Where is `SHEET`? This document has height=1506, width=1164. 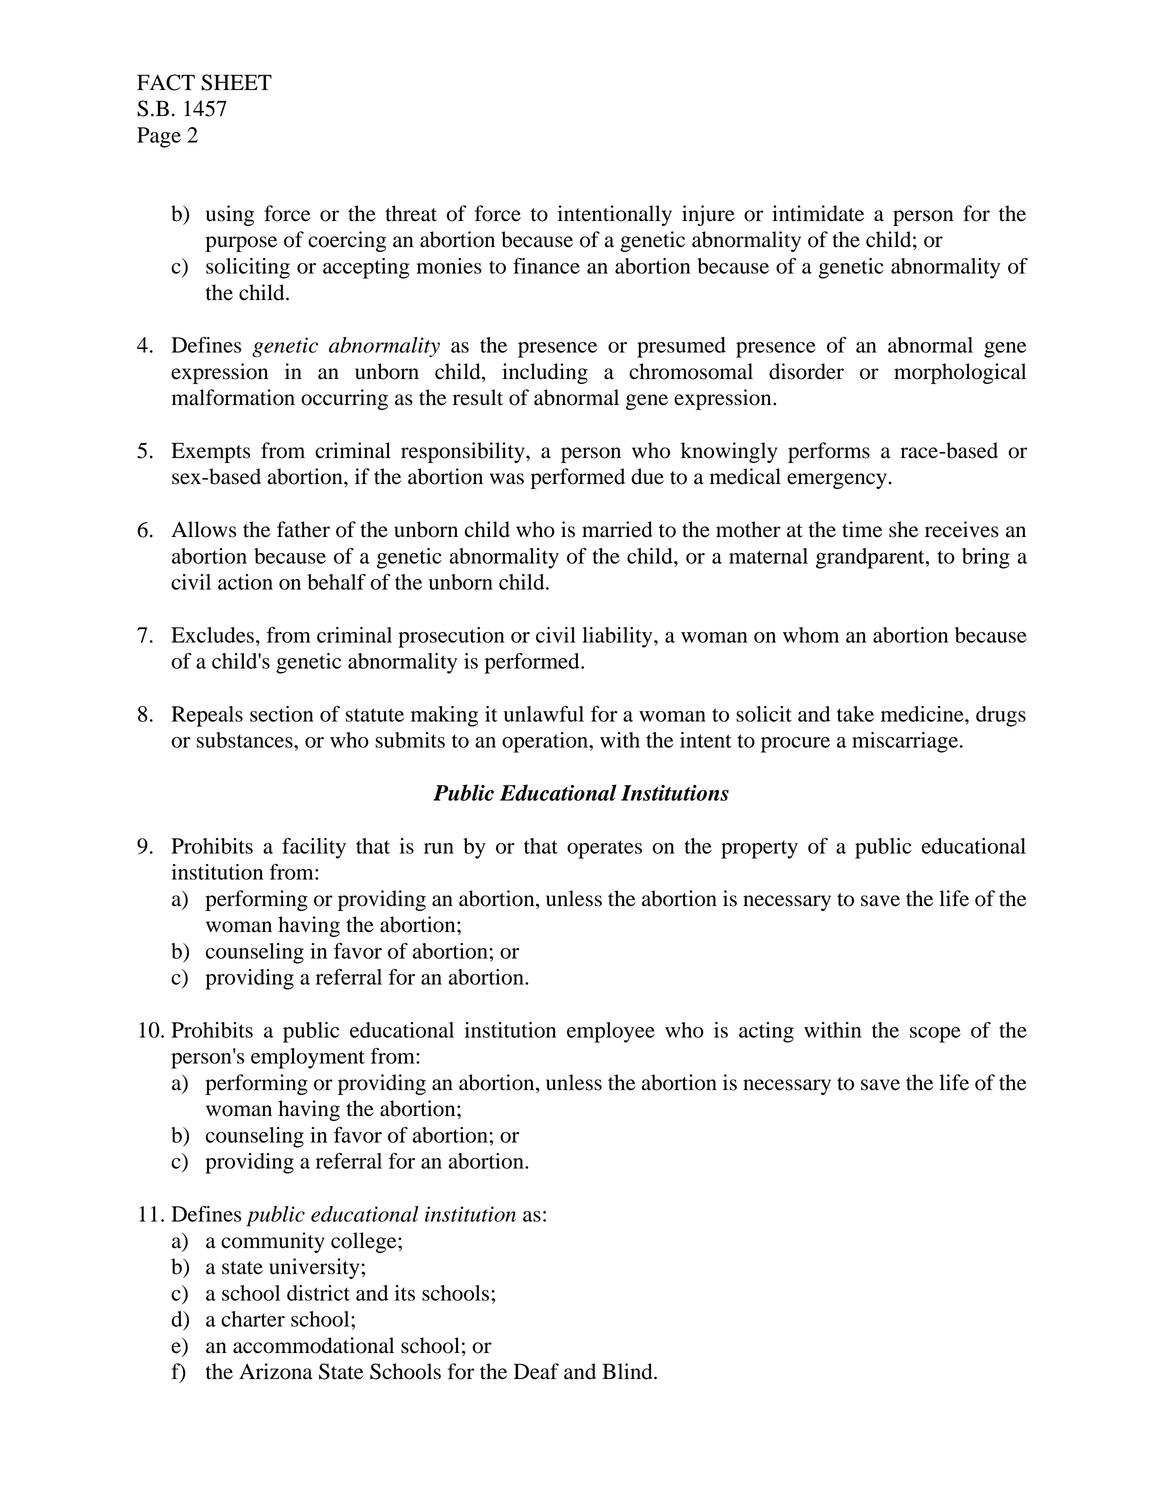
SHEET is located at coordinates (236, 82).
